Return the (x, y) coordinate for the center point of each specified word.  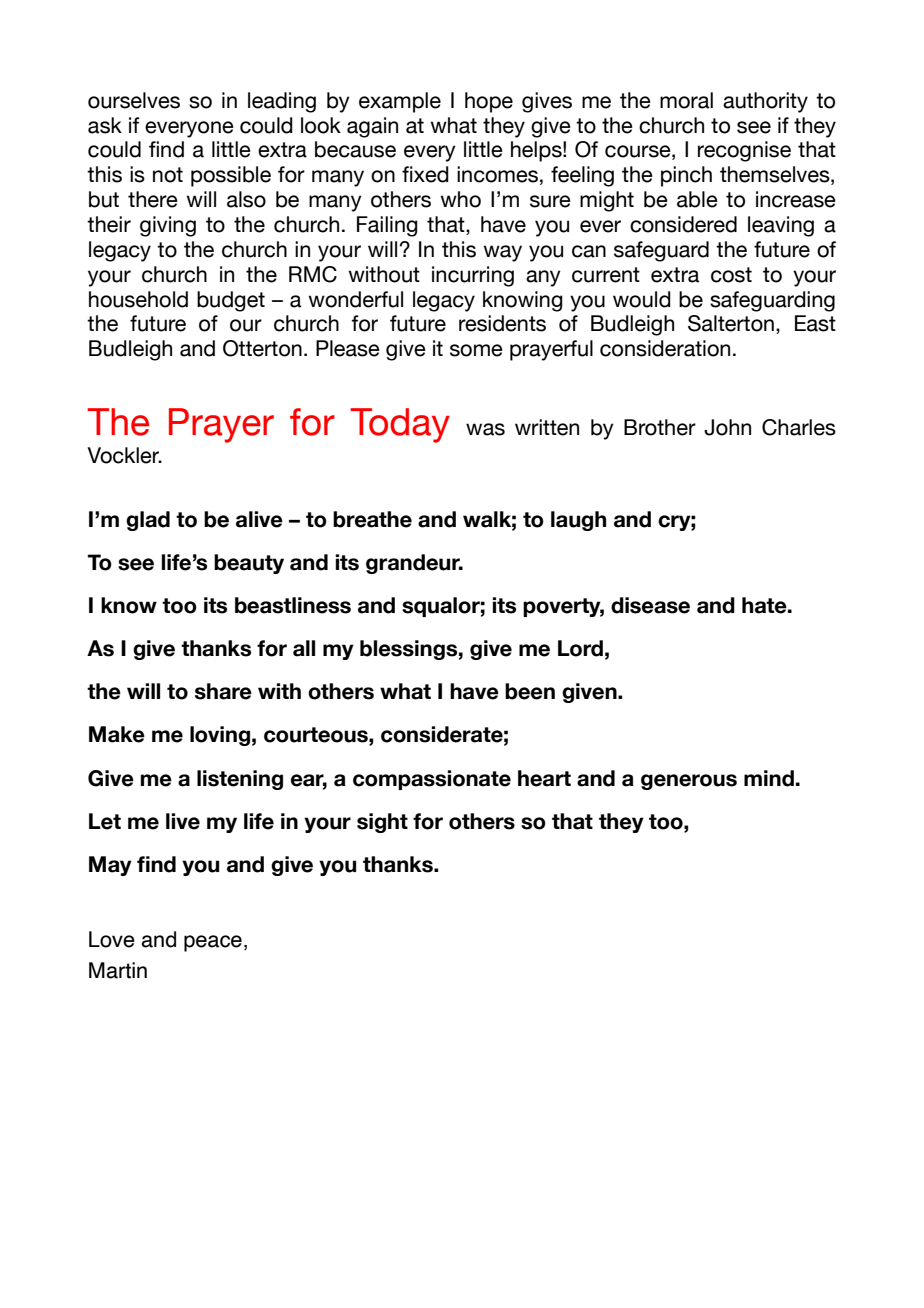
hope (489, 102)
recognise (744, 151)
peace (213, 943)
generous (689, 782)
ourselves (134, 100)
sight (382, 823)
